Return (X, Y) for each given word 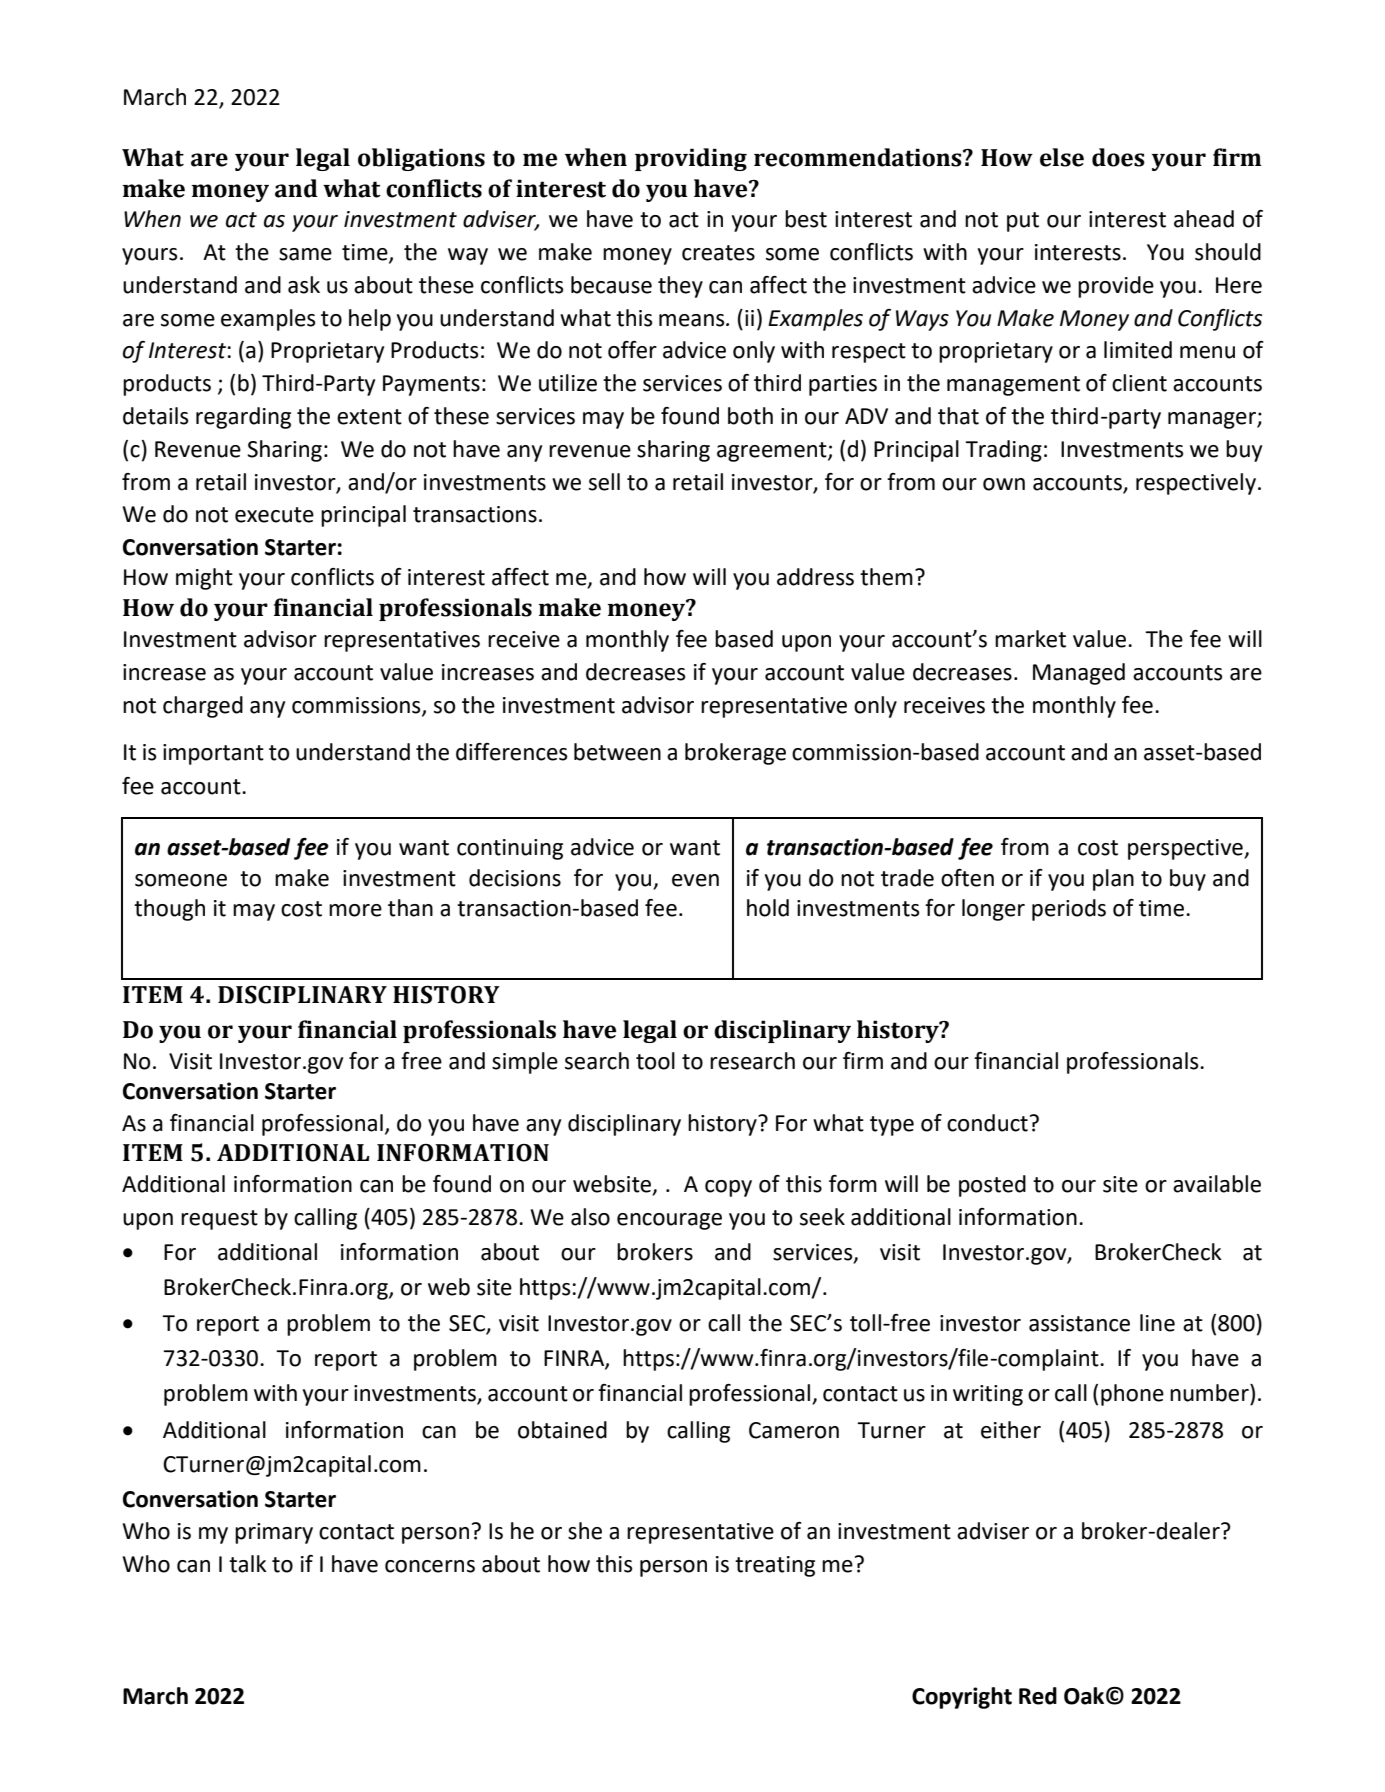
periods (1069, 910)
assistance (1079, 1323)
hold (768, 908)
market (1030, 639)
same (305, 254)
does (1118, 157)
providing (691, 159)
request (219, 1220)
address (815, 577)
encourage (669, 1221)
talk (248, 1564)
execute (274, 515)
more (355, 910)
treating (775, 1566)
